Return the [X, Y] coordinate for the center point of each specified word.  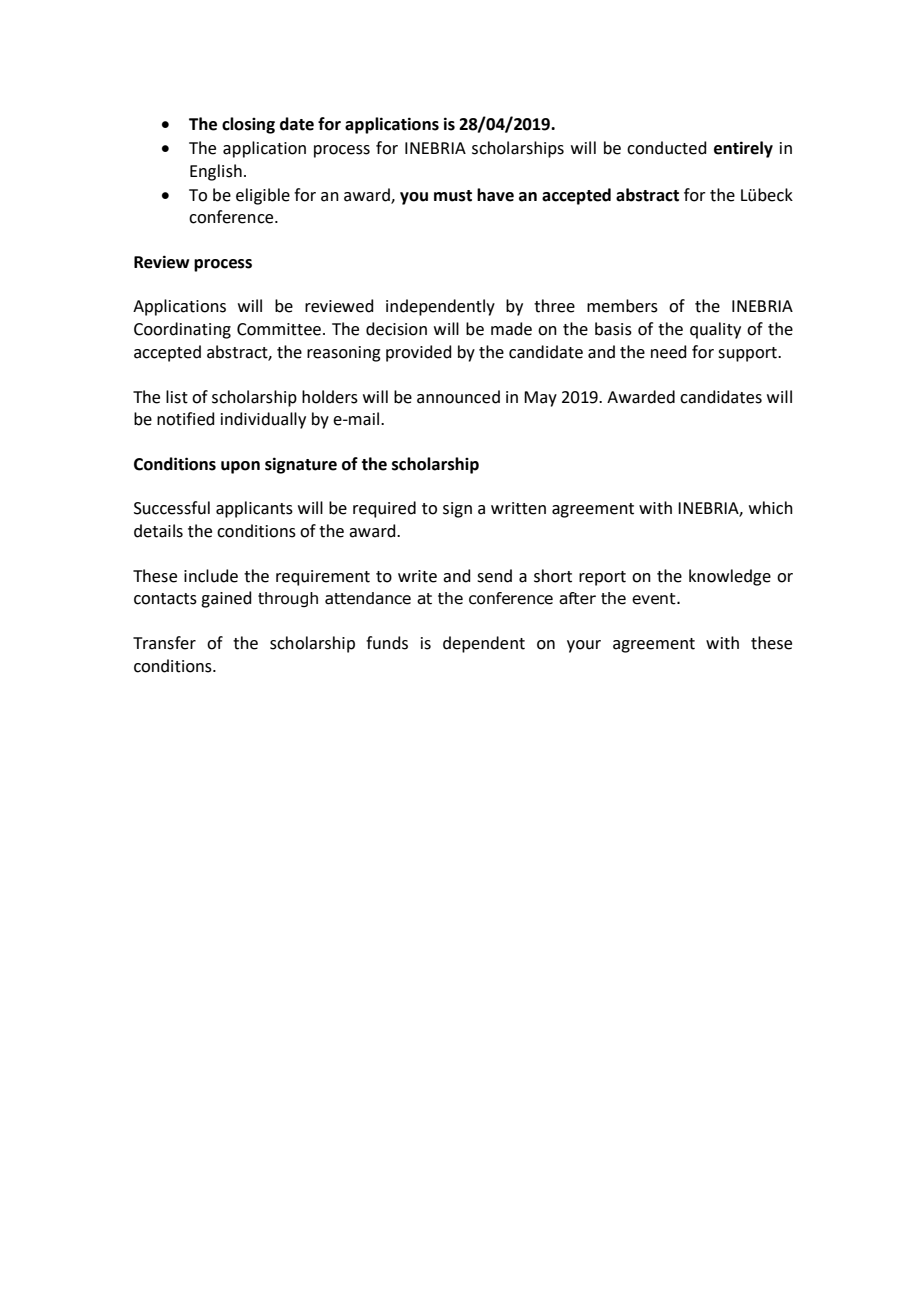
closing [248, 125]
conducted [667, 148]
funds [387, 643]
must [453, 196]
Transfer [164, 643]
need [669, 352]
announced [458, 397]
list [177, 397]
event [655, 599]
